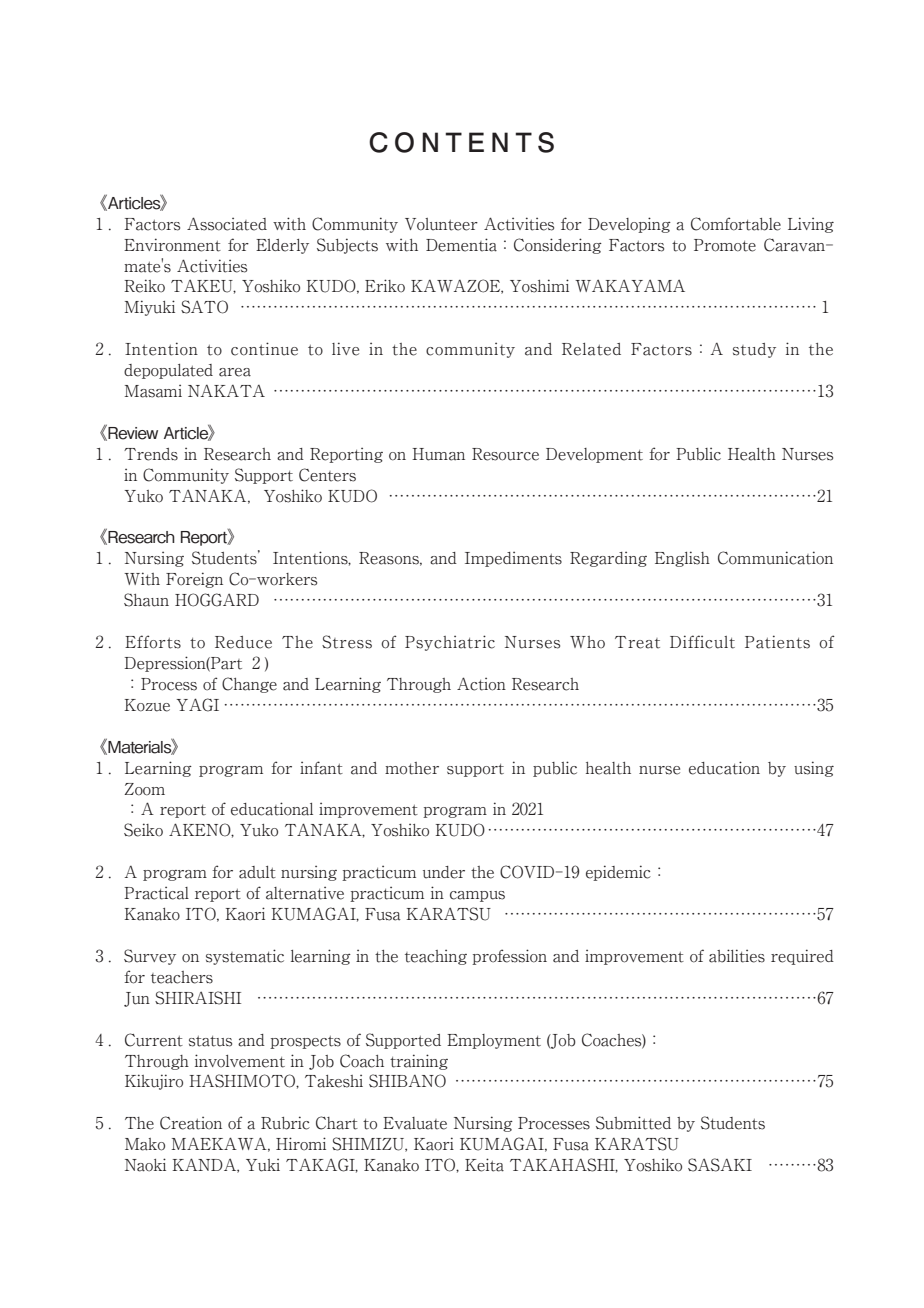 The width and height of the screenshot is (924, 1308). Describe the element at coordinates (461, 142) in the screenshot. I see `CONTENTS` at that location.
